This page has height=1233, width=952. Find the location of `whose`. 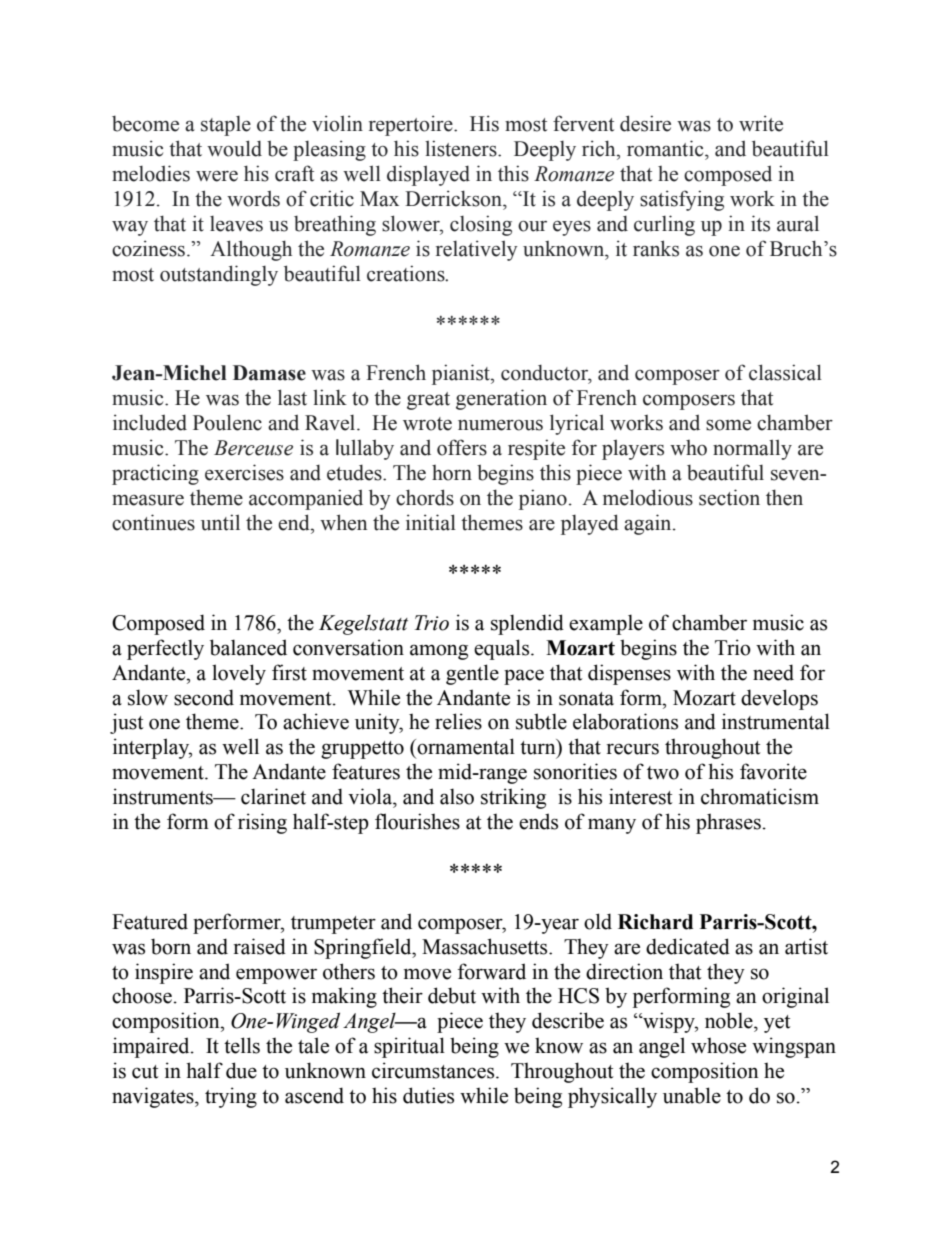

whose is located at coordinates (718, 1045).
